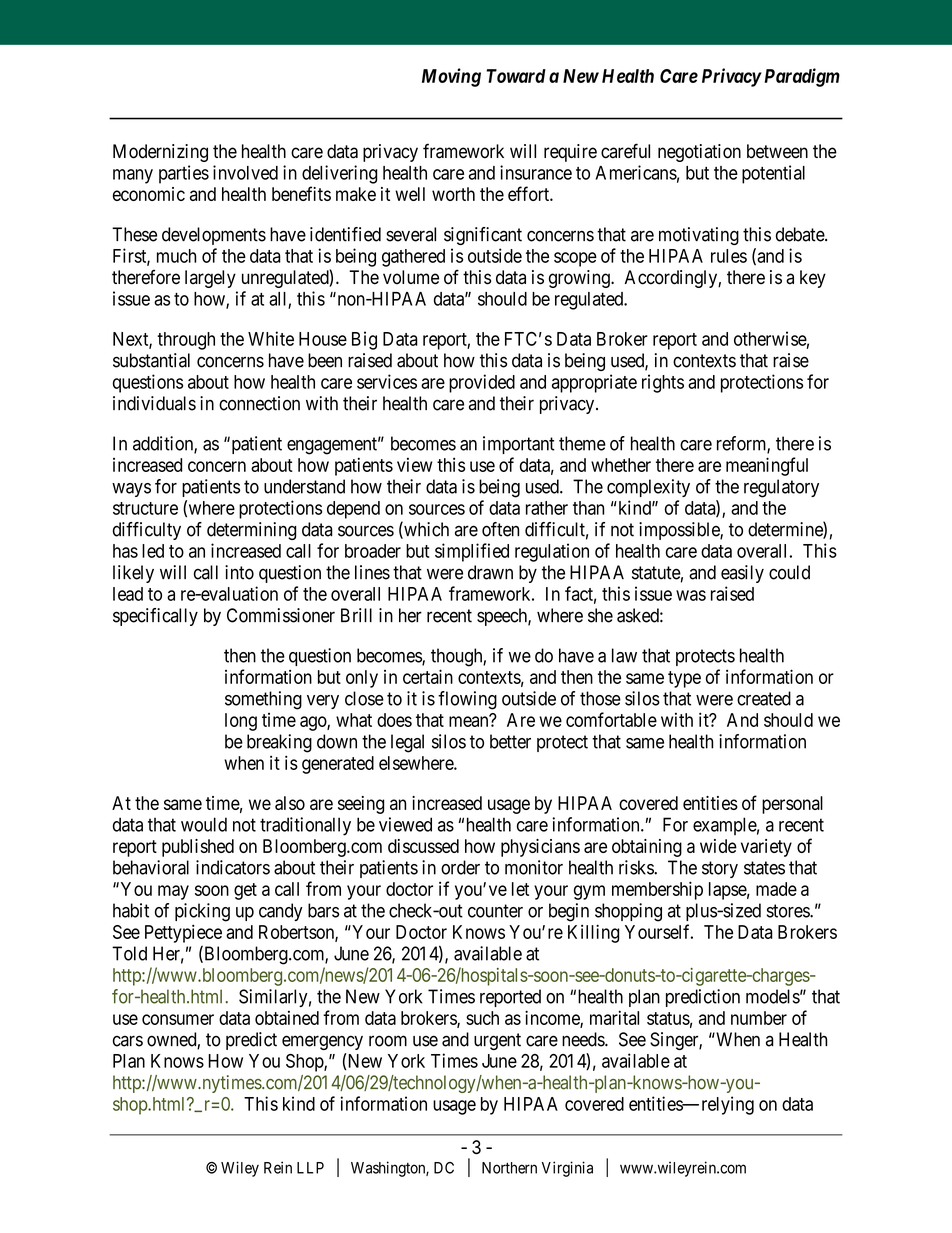 This page has height=1233, width=952. I want to click on Moving, so click(451, 77).
